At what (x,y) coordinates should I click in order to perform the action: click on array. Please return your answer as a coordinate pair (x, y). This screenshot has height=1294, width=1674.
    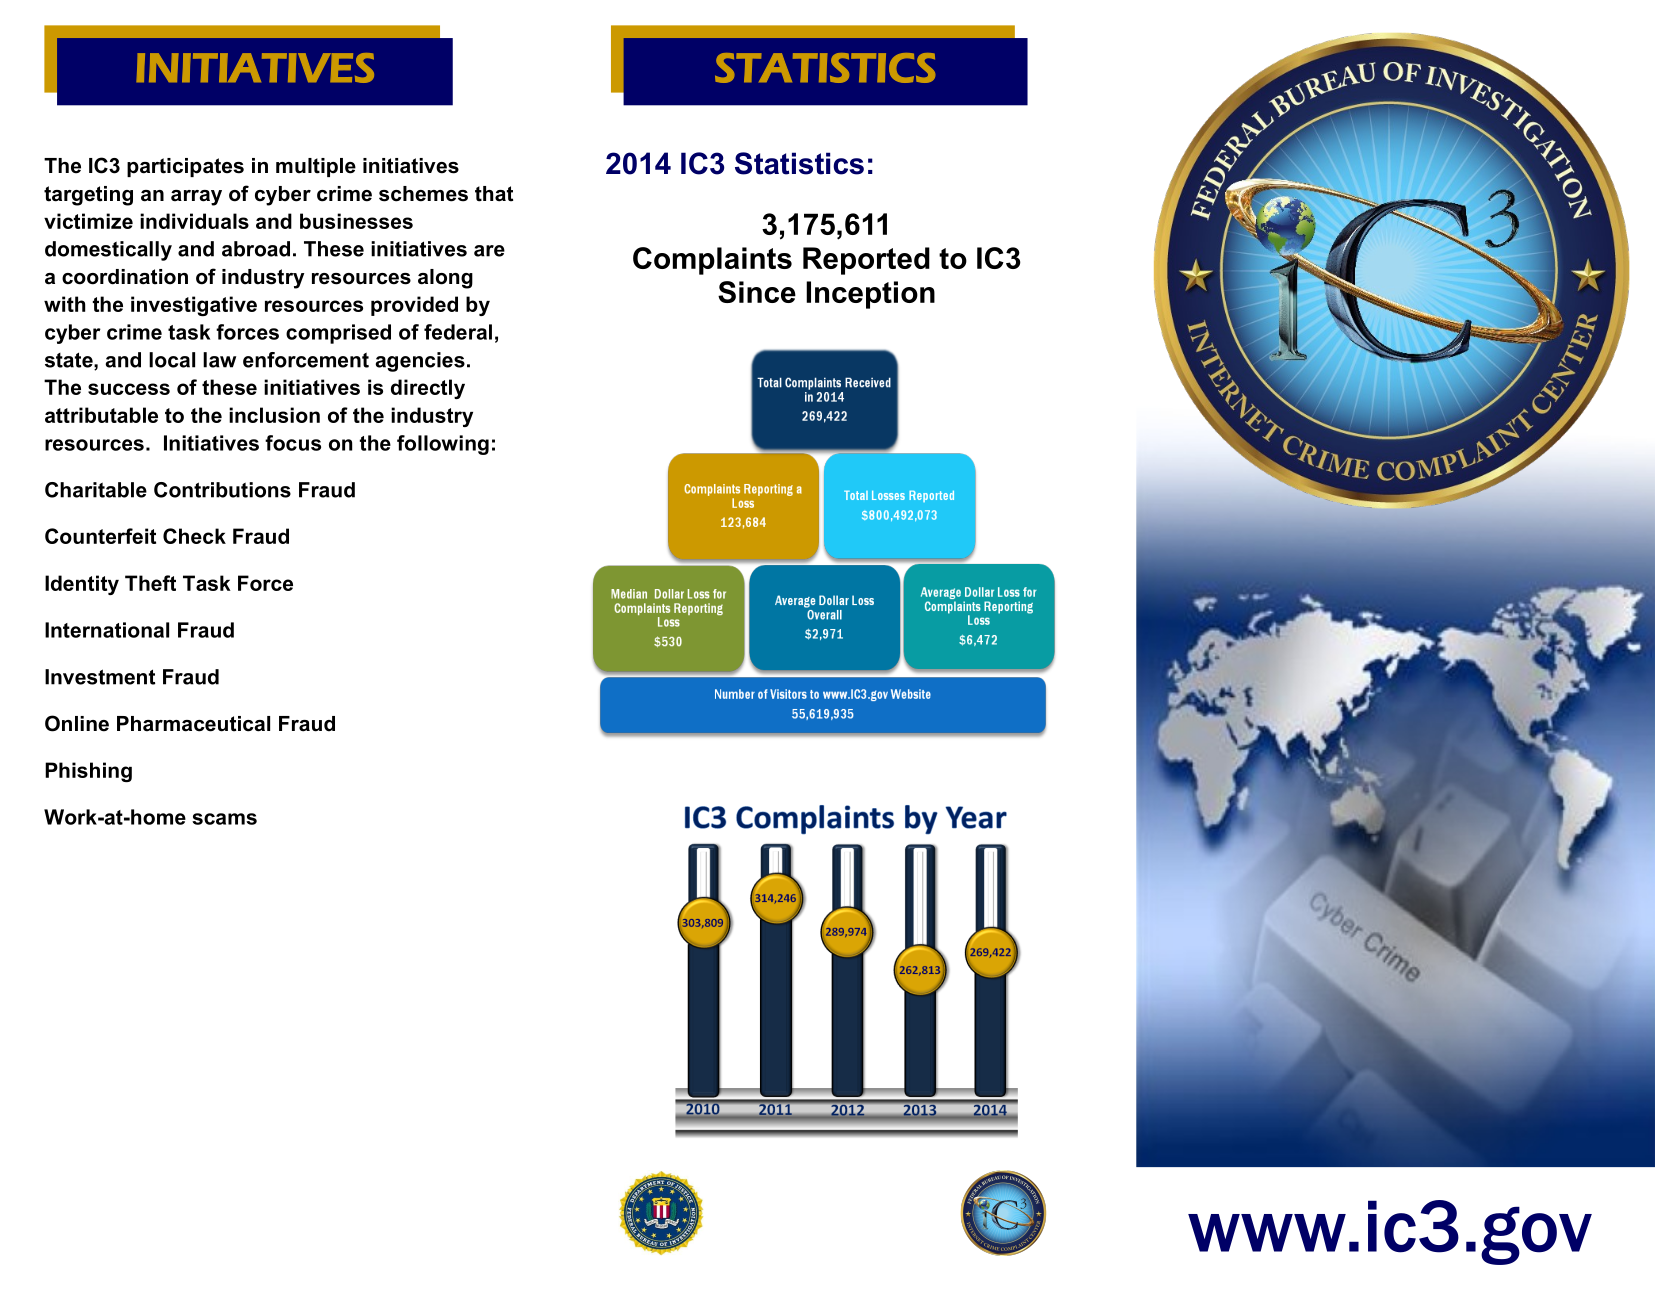
    Looking at the image, I should click on (196, 198).
